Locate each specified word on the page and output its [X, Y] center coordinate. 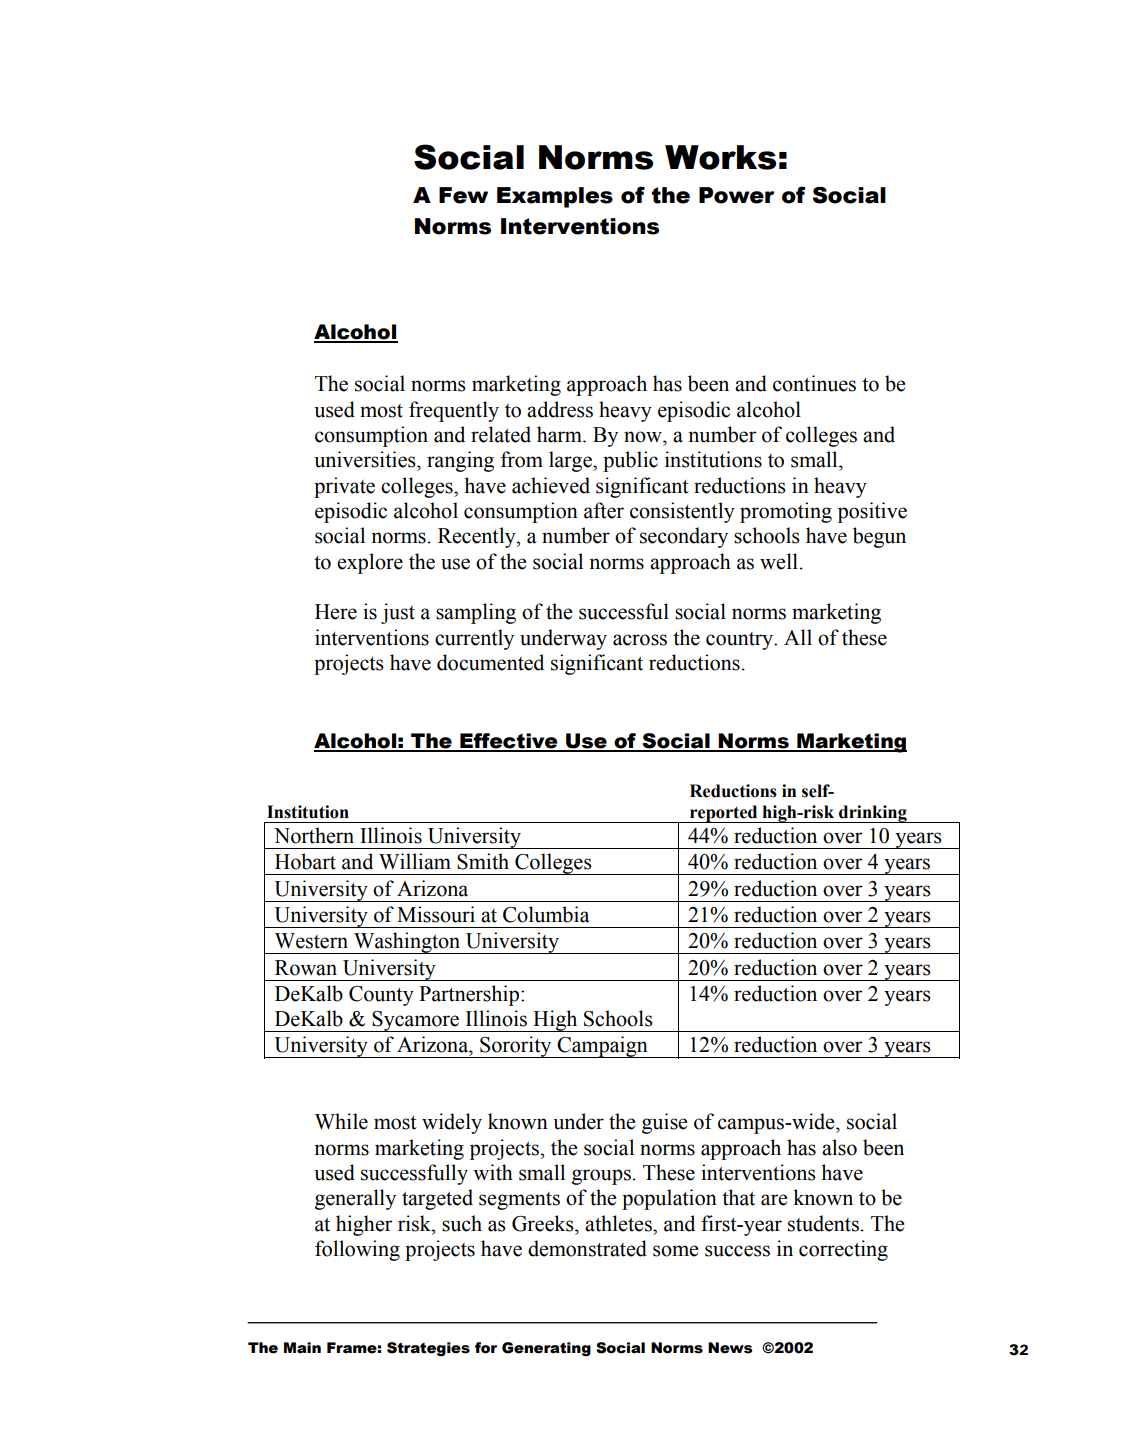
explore [370, 563]
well [779, 561]
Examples [555, 197]
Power [737, 195]
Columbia [546, 914]
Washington [407, 943]
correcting [843, 1250]
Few [463, 195]
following [357, 1250]
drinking [873, 814]
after [604, 510]
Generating [546, 1349]
